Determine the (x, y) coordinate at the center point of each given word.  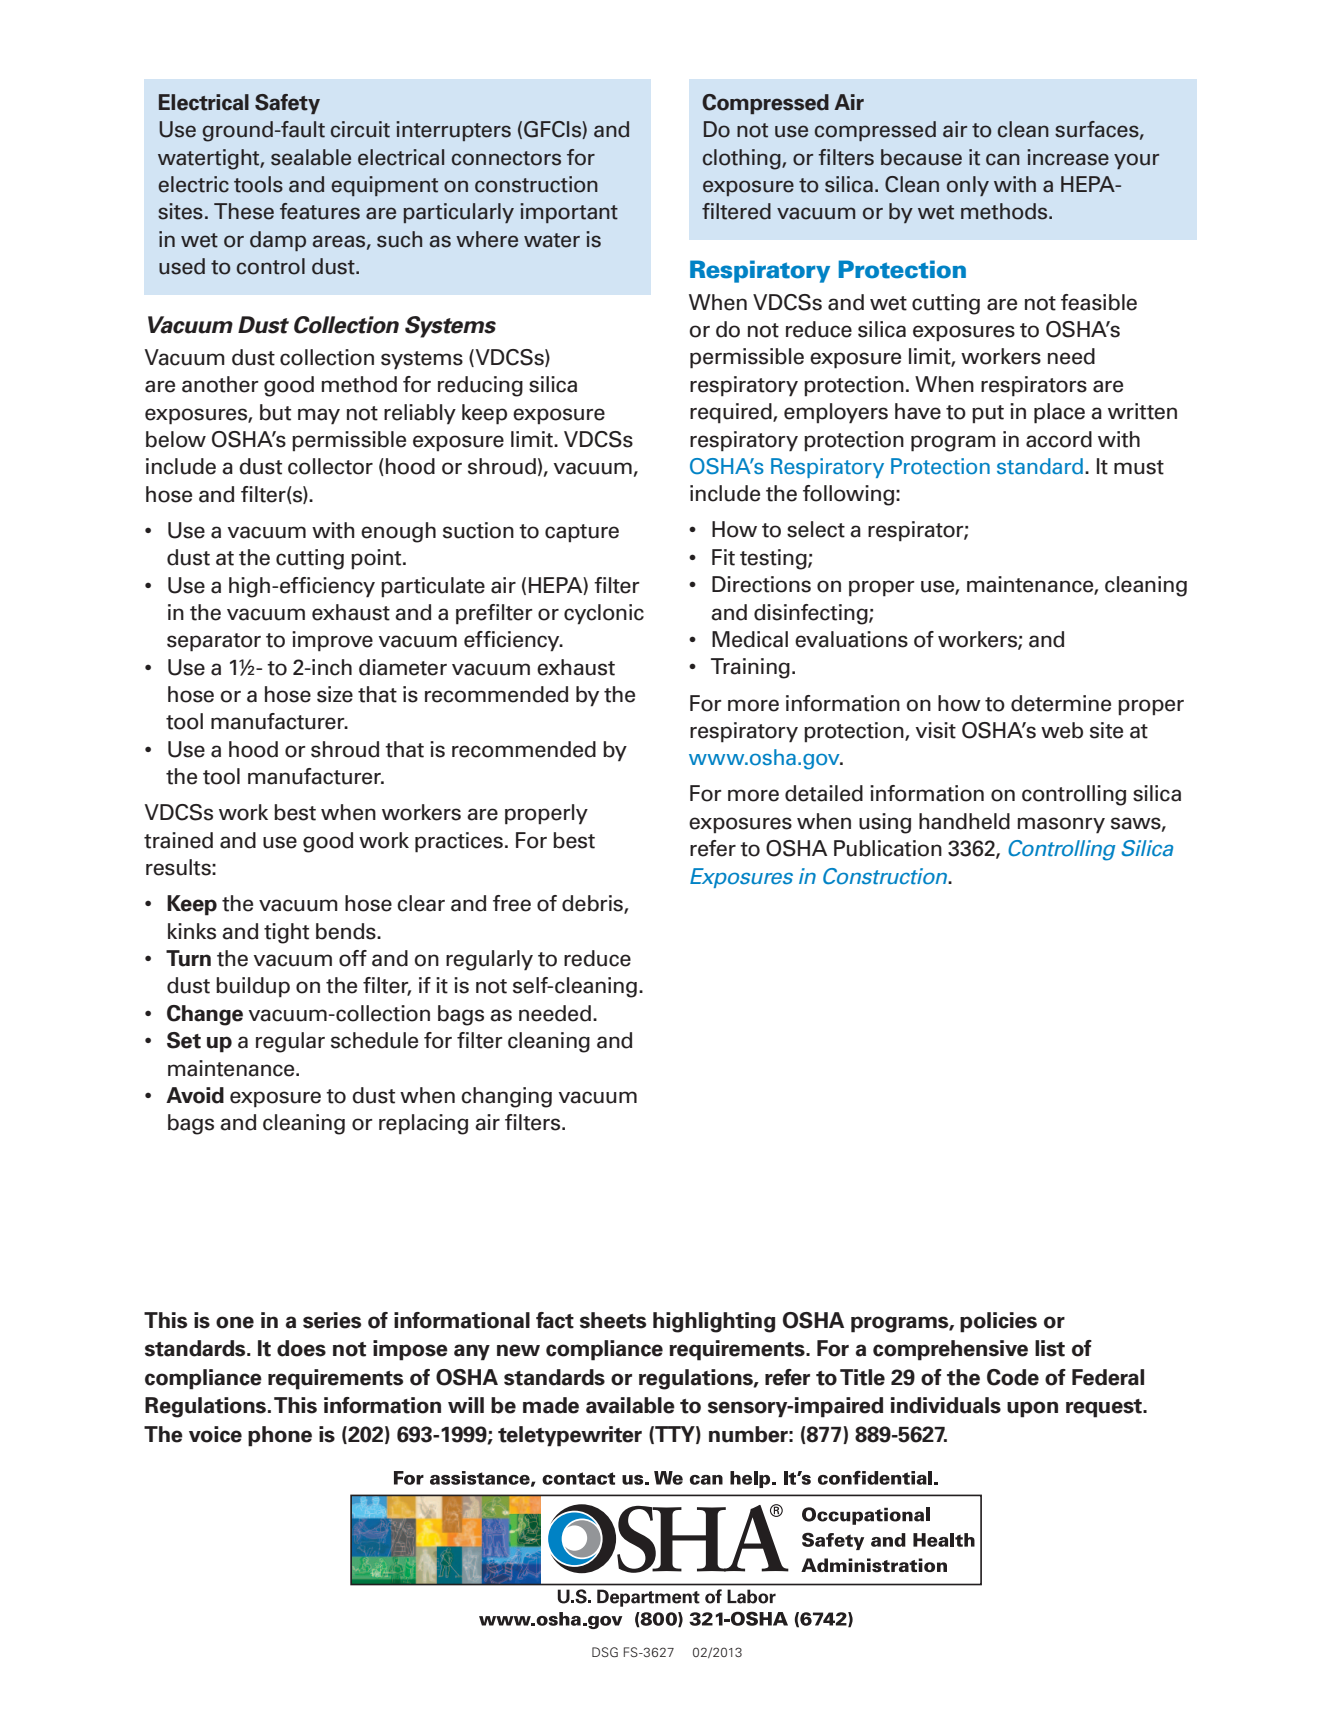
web (1062, 730)
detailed (824, 793)
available (630, 1405)
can (1003, 159)
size (335, 694)
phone (280, 1436)
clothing (743, 159)
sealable (311, 157)
